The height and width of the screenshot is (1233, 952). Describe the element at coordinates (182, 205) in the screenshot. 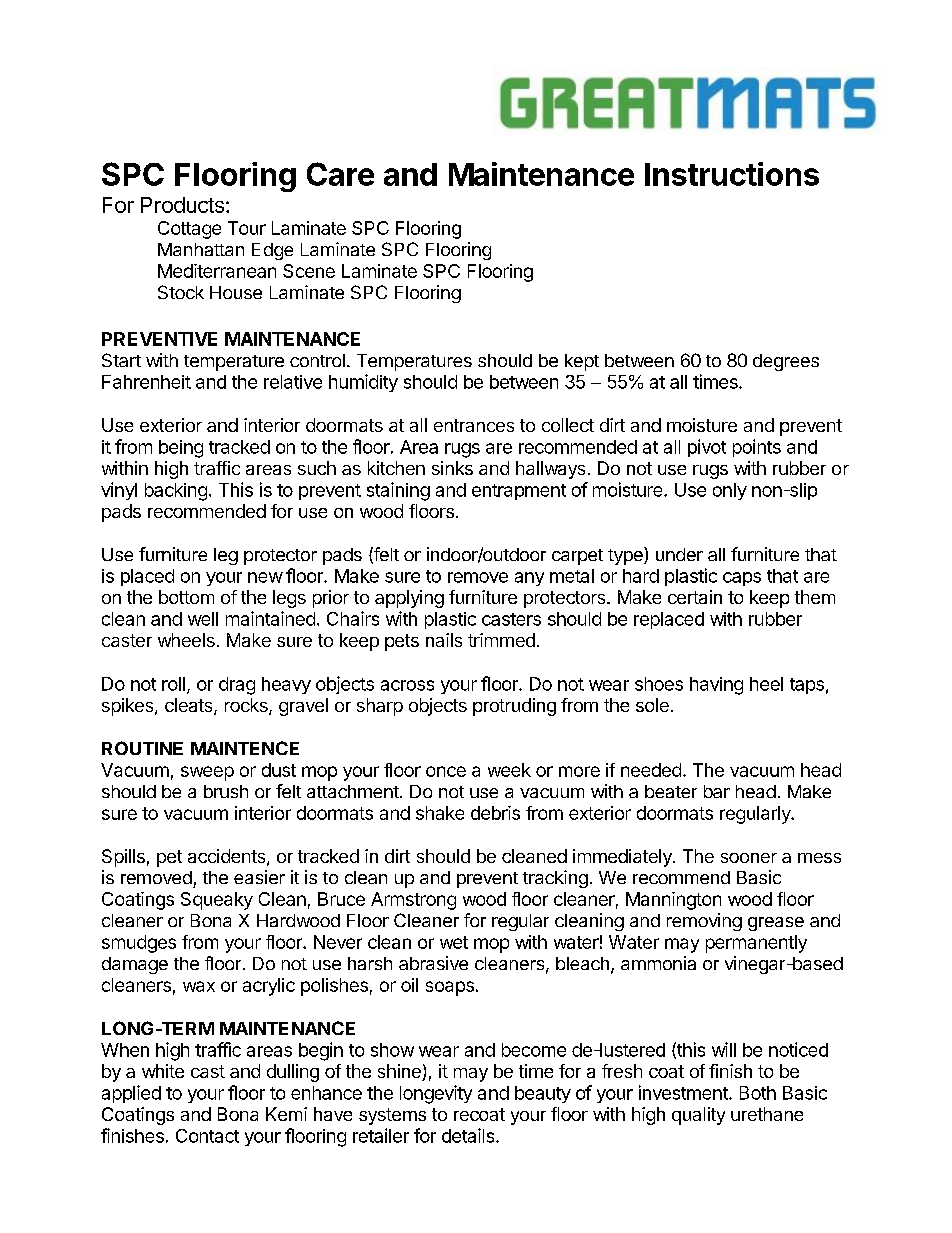

I see `Products` at that location.
